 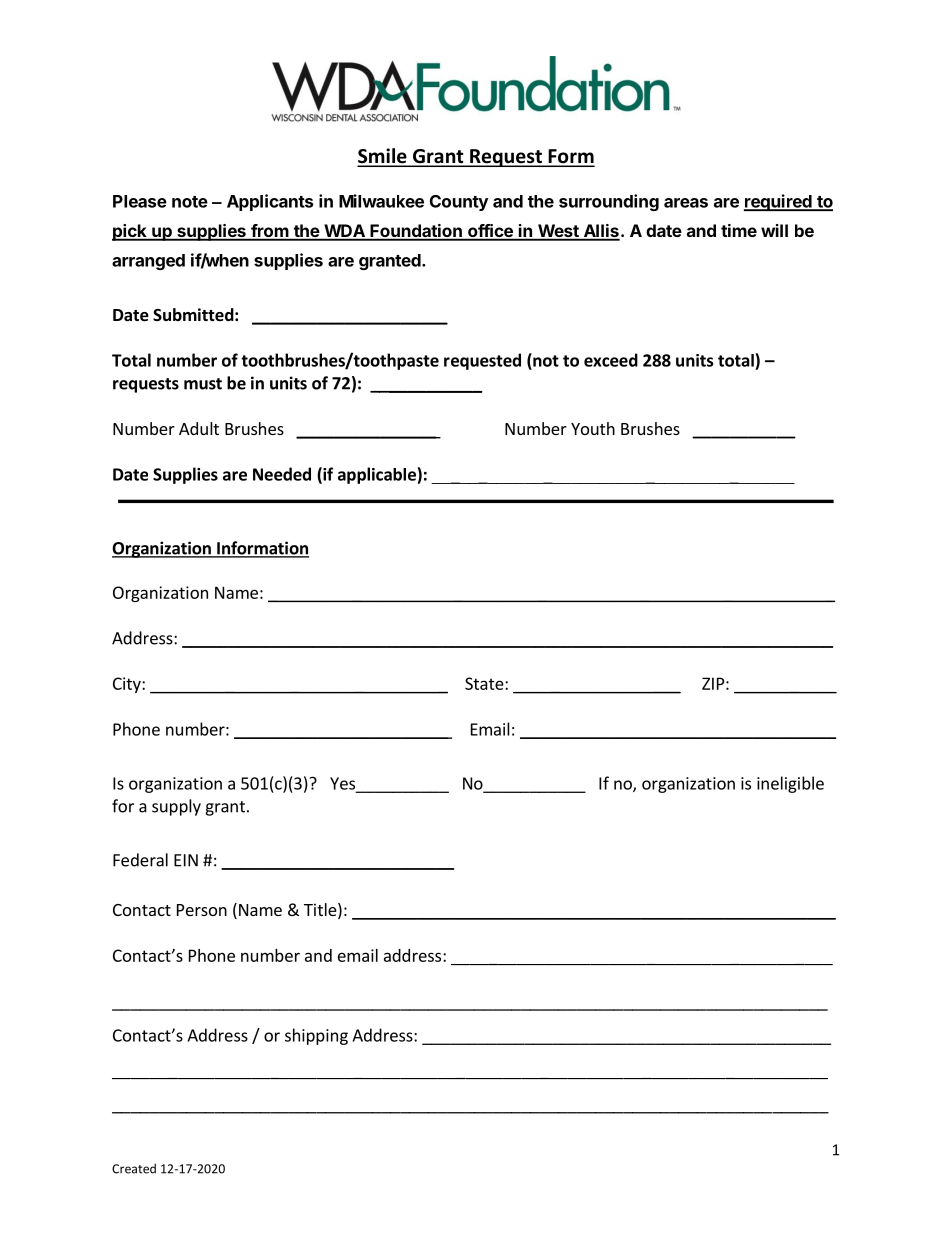 What do you see at coordinates (202, 910) in the document?
I see `Person` at bounding box center [202, 910].
